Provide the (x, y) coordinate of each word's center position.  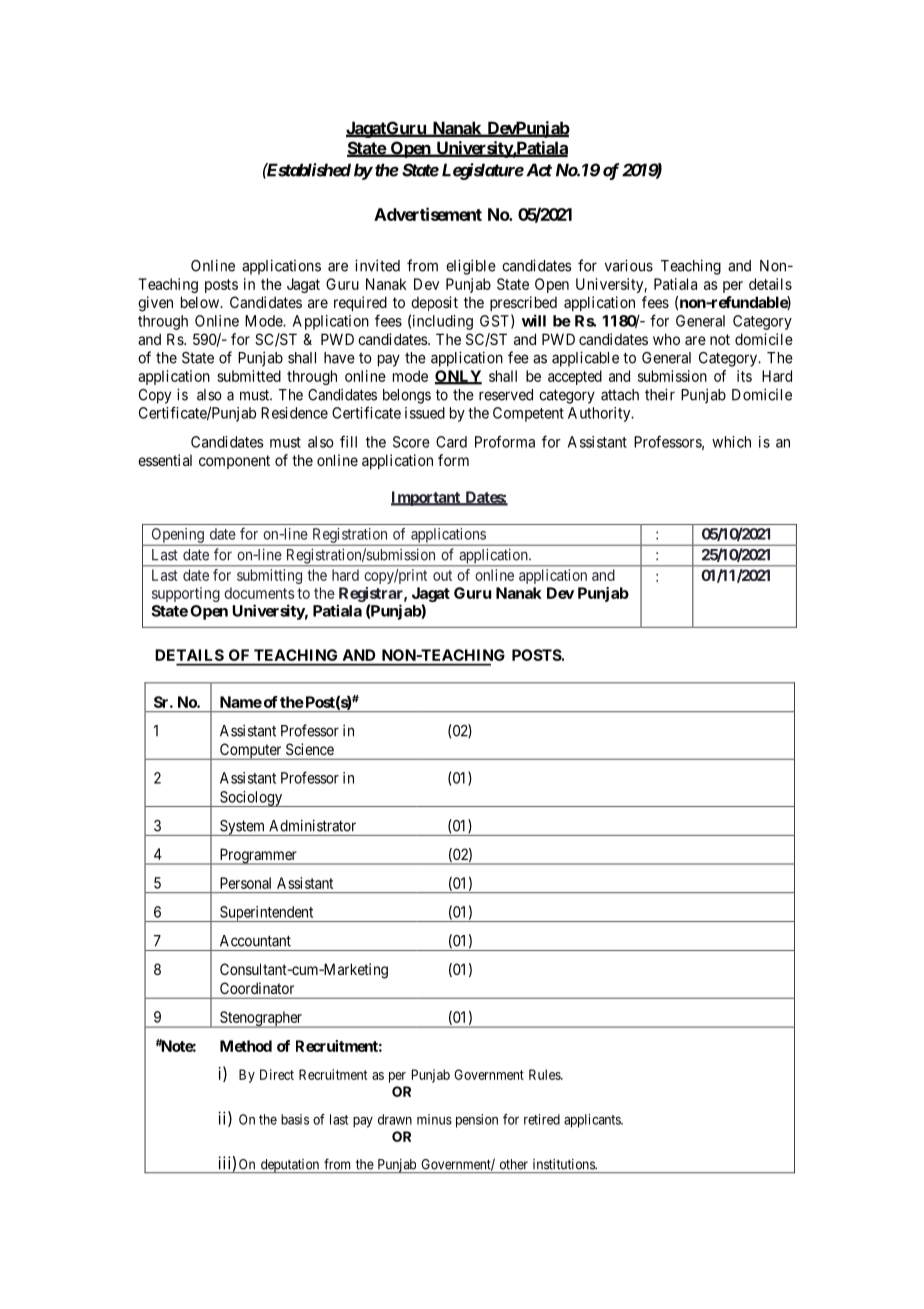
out (442, 575)
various (629, 265)
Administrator (312, 825)
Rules (545, 1074)
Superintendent (267, 914)
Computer (250, 751)
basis (295, 1119)
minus (434, 1119)
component (234, 462)
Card (451, 442)
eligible (471, 267)
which (731, 442)
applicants (593, 1121)
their (660, 394)
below (201, 302)
